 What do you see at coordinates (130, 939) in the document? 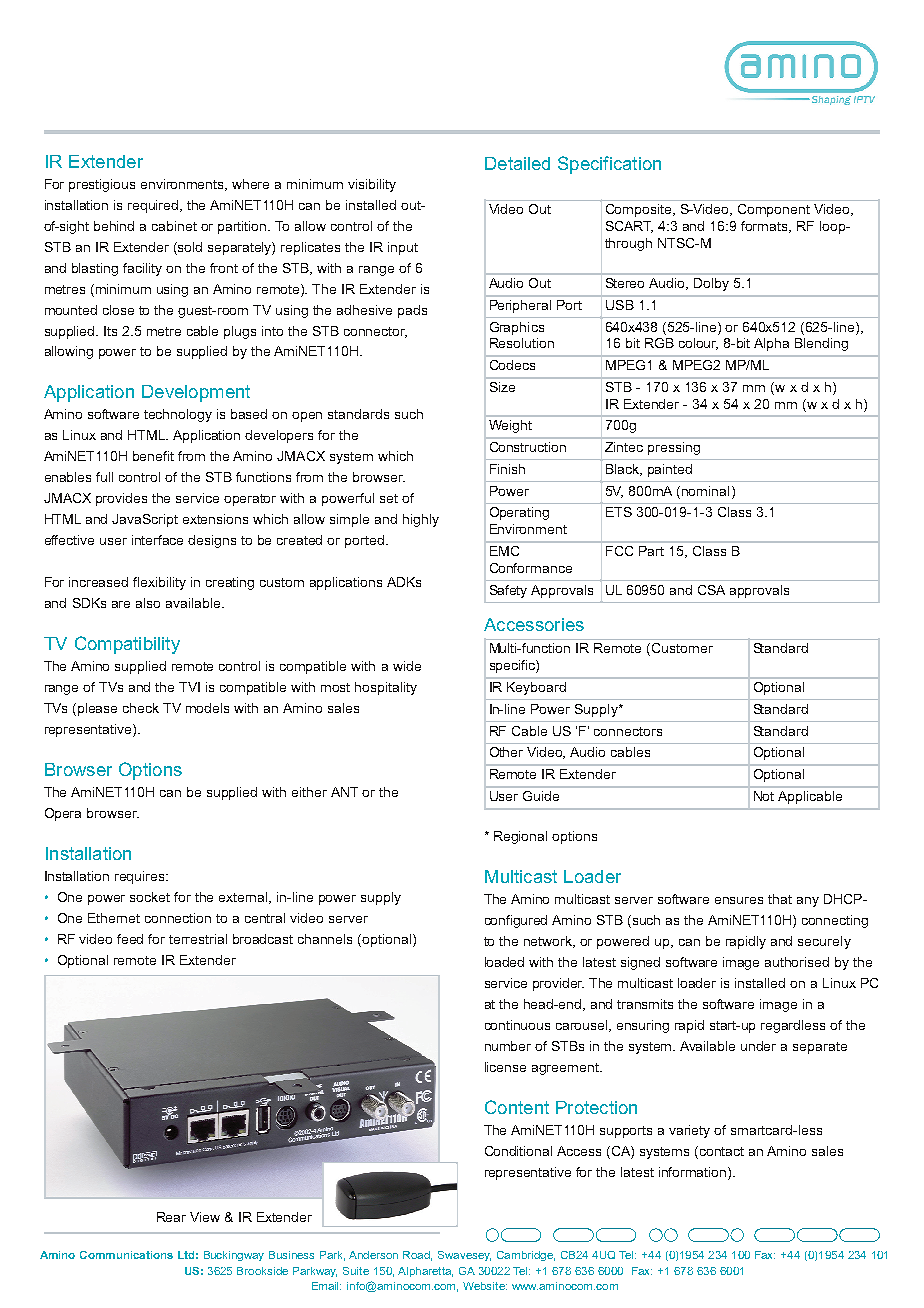
I see `feed` at bounding box center [130, 939].
